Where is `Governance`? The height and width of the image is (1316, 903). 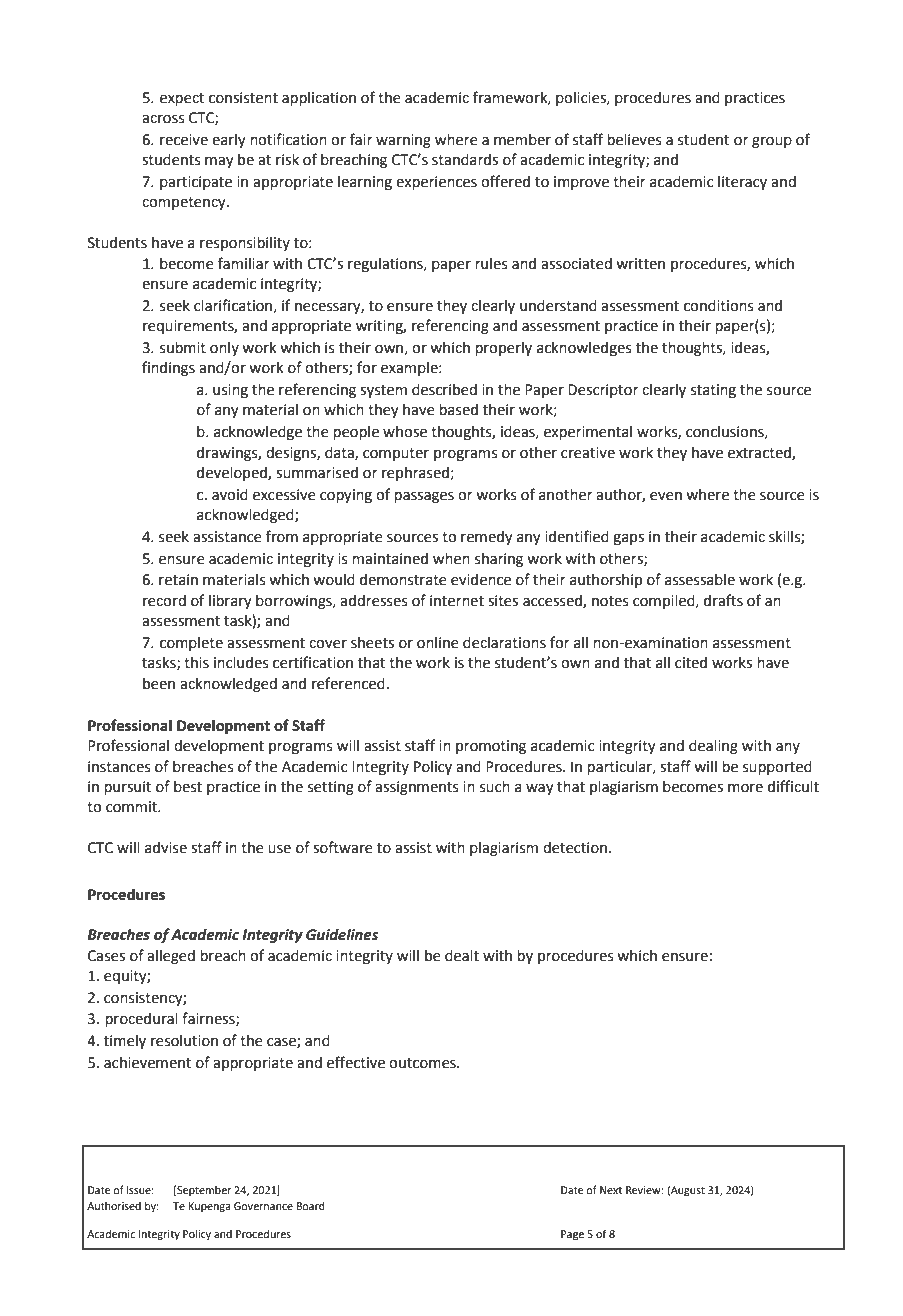
Governance is located at coordinates (263, 1206).
